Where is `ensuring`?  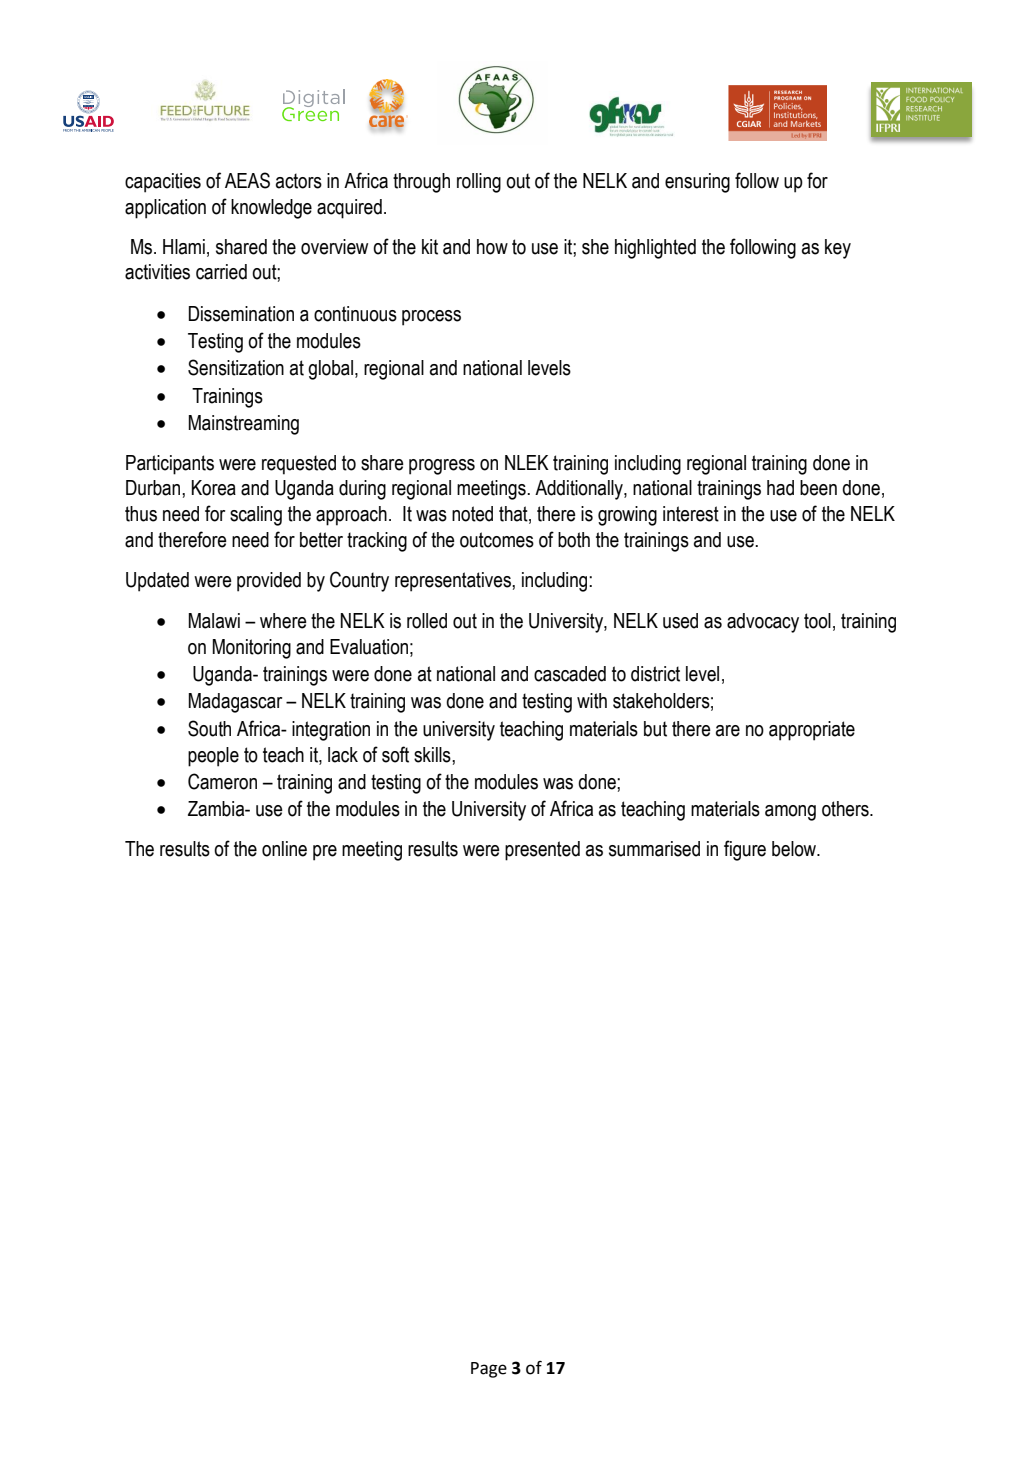
ensuring is located at coordinates (697, 183).
